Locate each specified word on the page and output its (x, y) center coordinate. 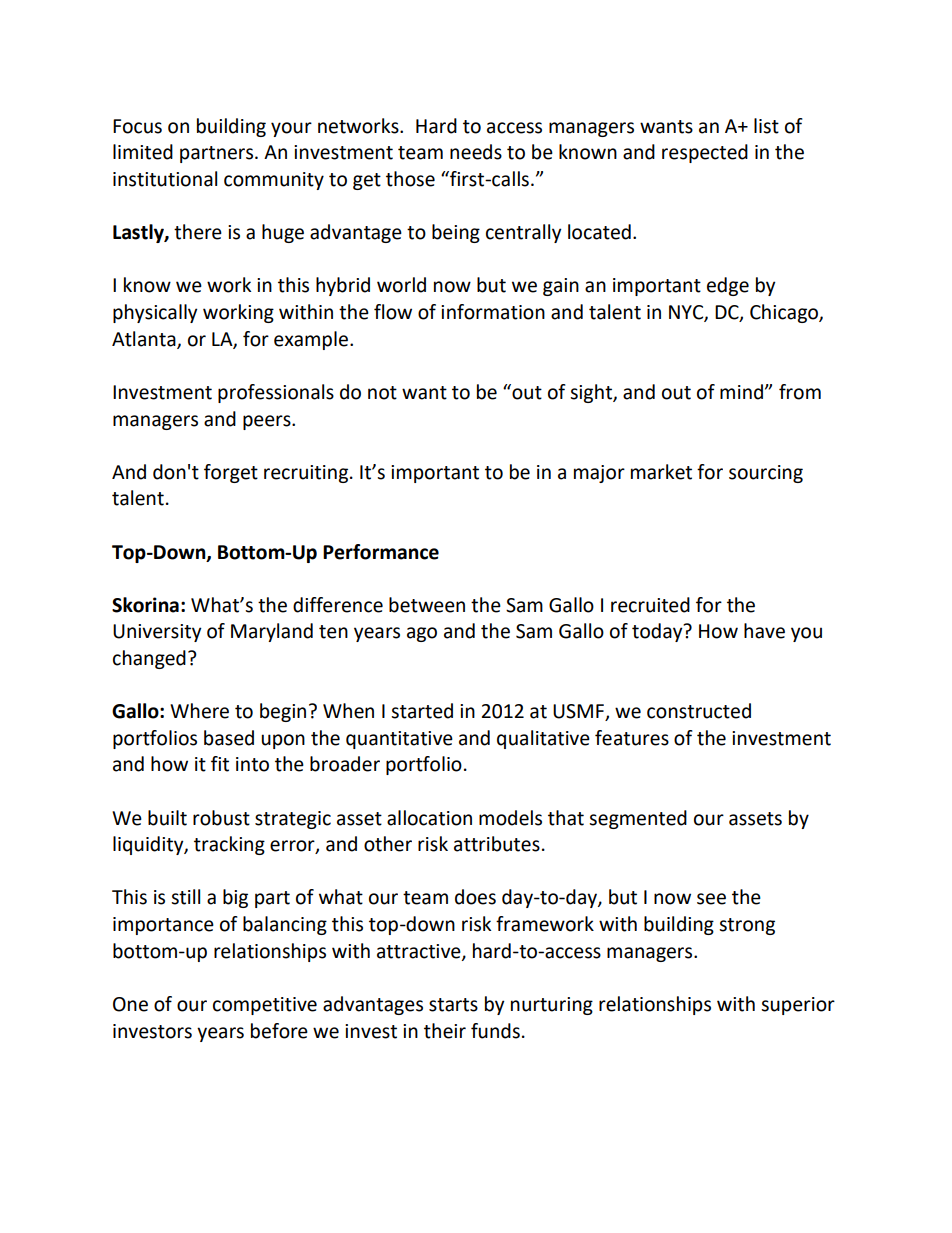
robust (221, 818)
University (157, 633)
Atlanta (145, 339)
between (427, 605)
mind (743, 392)
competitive (265, 1006)
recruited (650, 605)
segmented (638, 819)
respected (705, 153)
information (493, 312)
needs (476, 152)
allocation (429, 818)
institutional (165, 179)
